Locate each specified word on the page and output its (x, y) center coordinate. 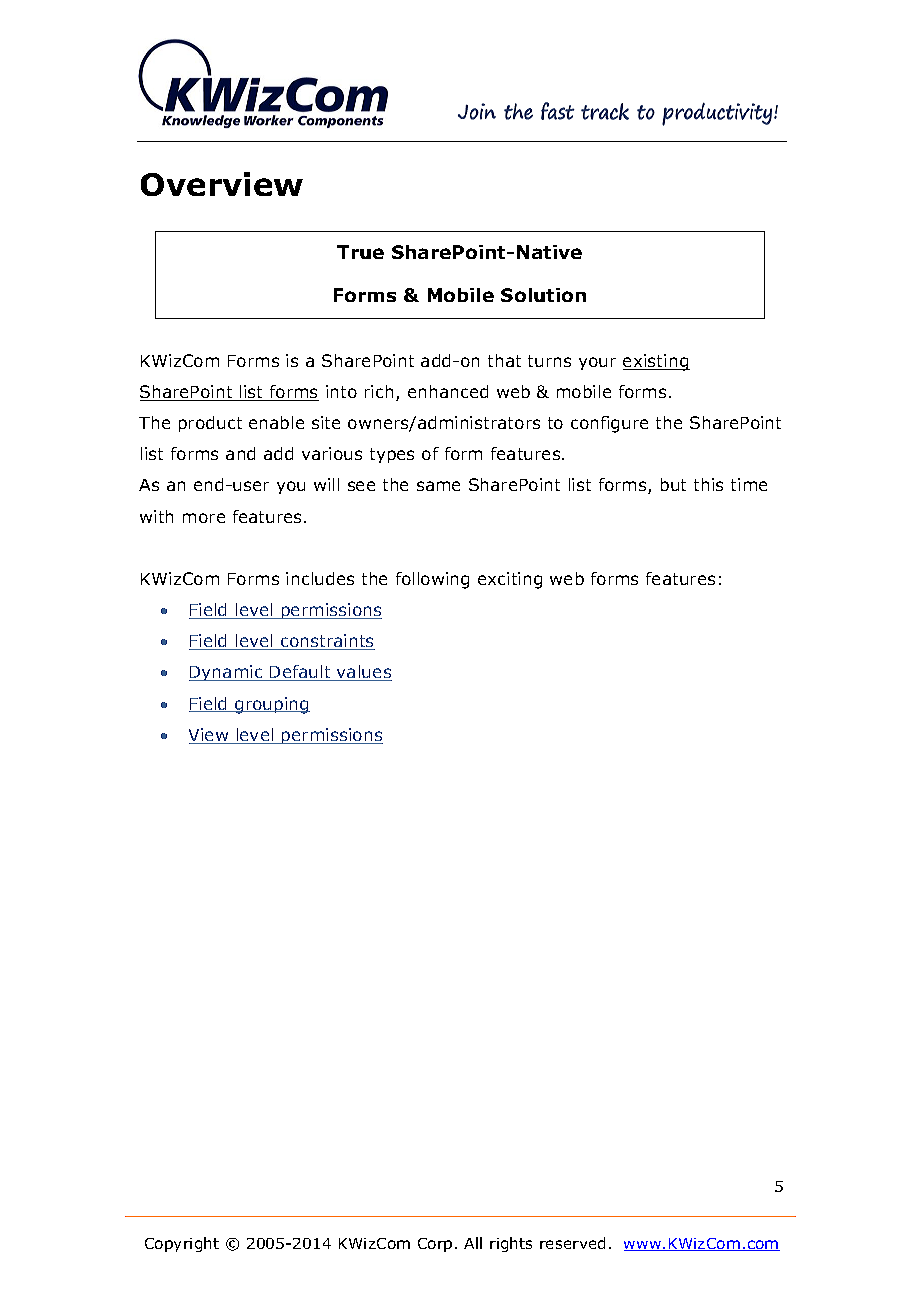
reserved (572, 1243)
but (673, 484)
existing (656, 362)
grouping (271, 705)
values (363, 673)
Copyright (182, 1244)
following (432, 580)
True (360, 252)
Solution (543, 295)
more (204, 518)
